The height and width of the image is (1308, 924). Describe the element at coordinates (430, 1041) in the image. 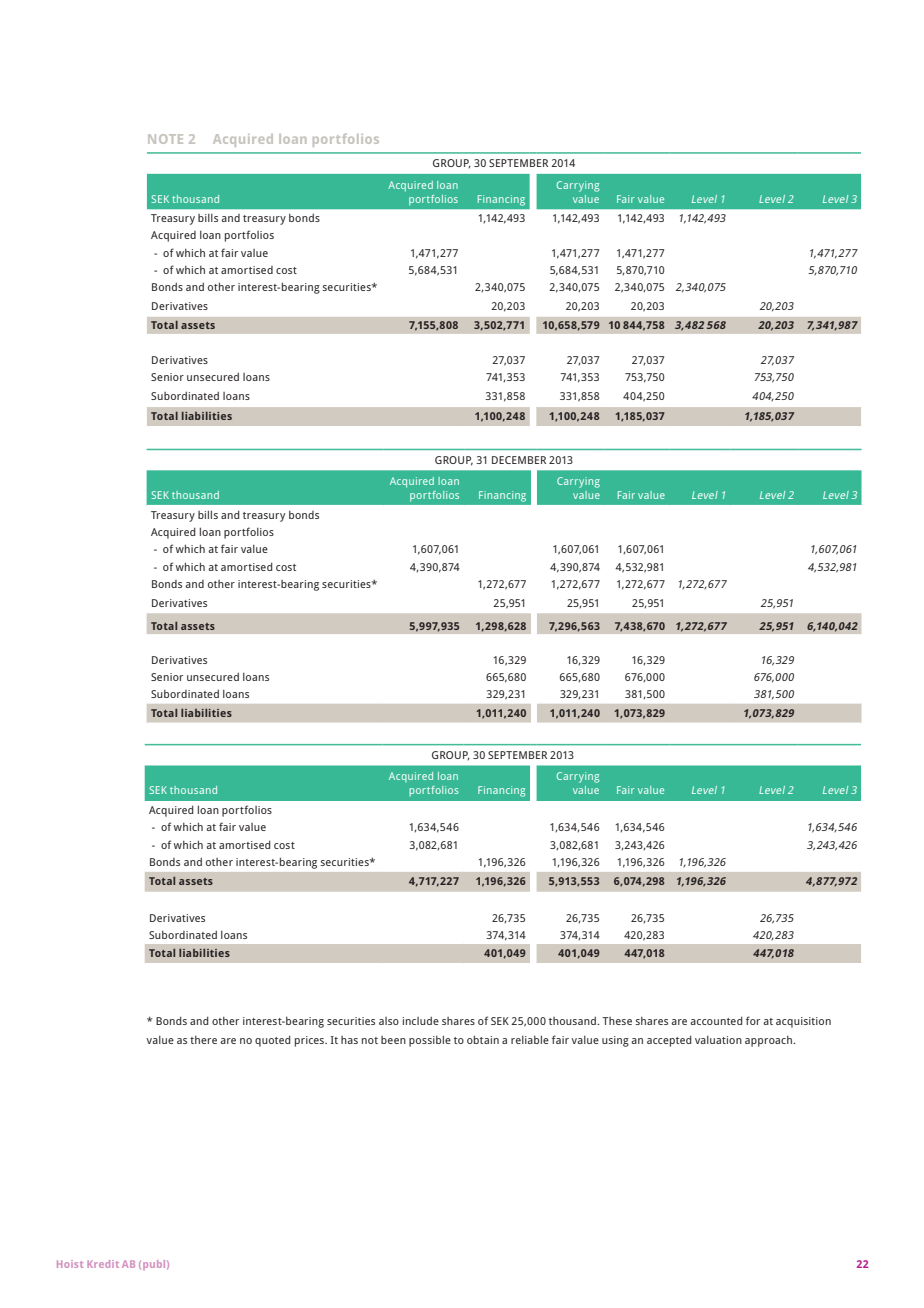

I see `possible` at that location.
